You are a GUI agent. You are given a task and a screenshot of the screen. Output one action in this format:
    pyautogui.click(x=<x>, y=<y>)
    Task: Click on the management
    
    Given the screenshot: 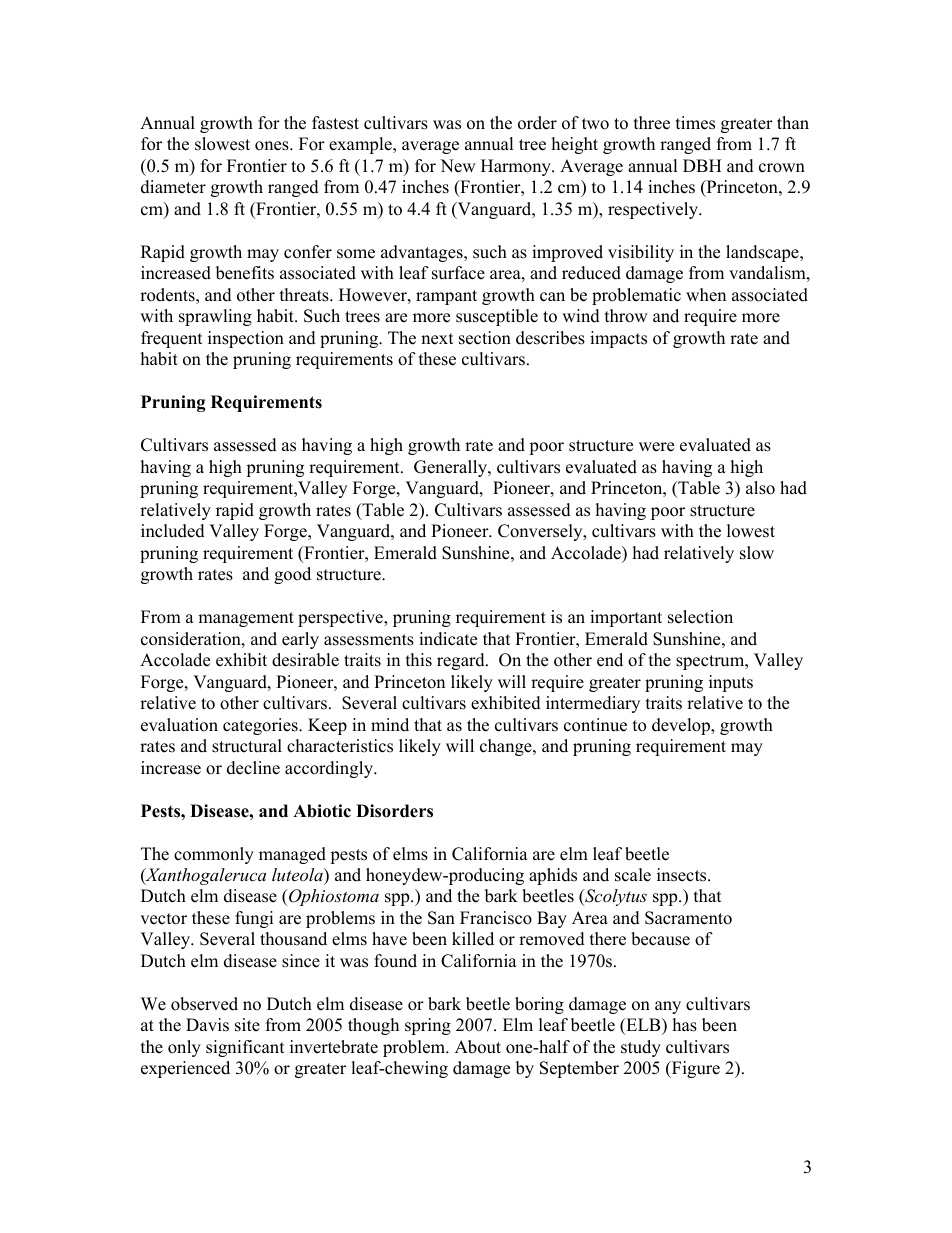 What is the action you would take?
    pyautogui.click(x=246, y=619)
